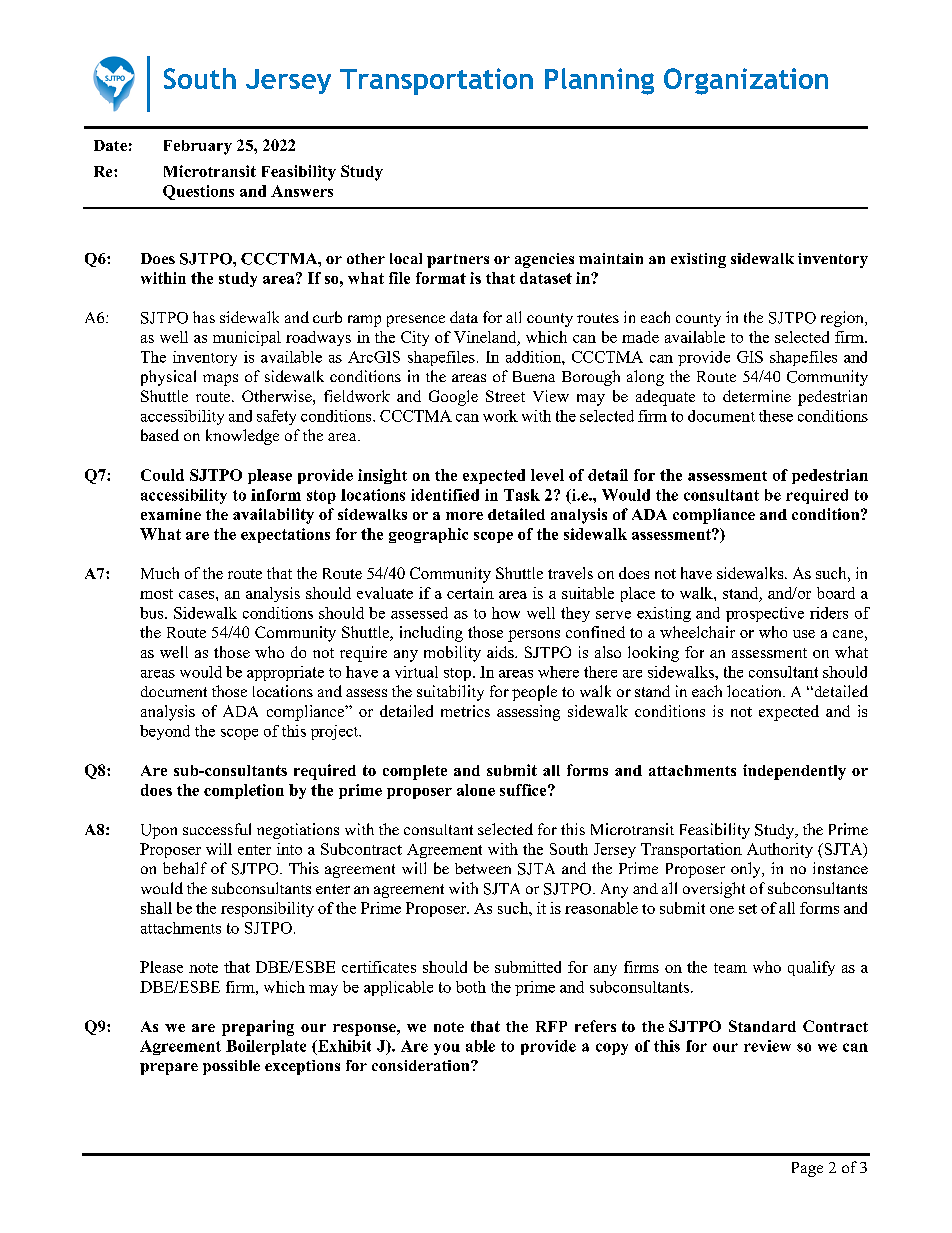  I want to click on prepare, so click(169, 1069).
